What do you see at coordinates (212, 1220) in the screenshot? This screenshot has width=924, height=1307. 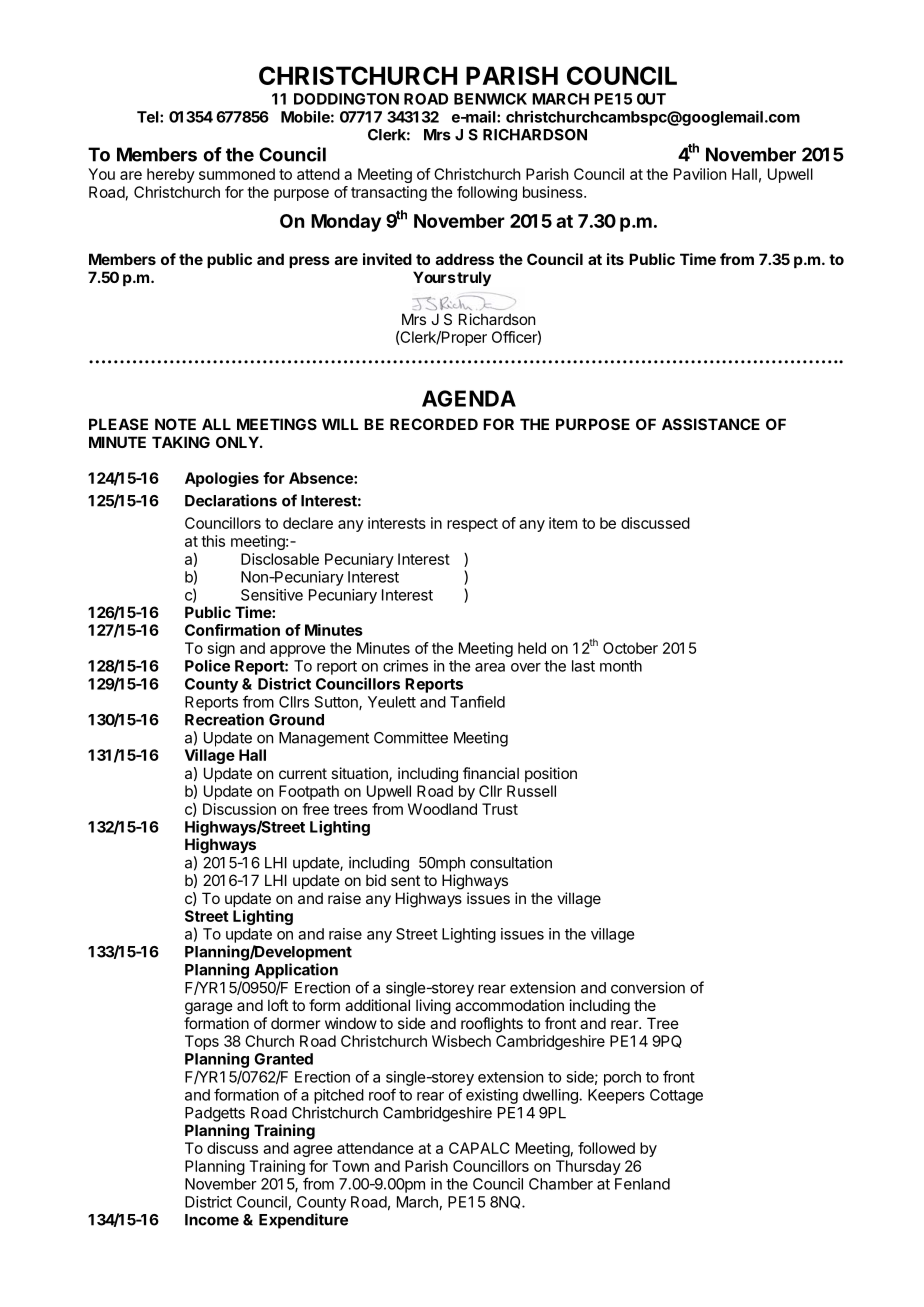 I see `Income` at bounding box center [212, 1220].
